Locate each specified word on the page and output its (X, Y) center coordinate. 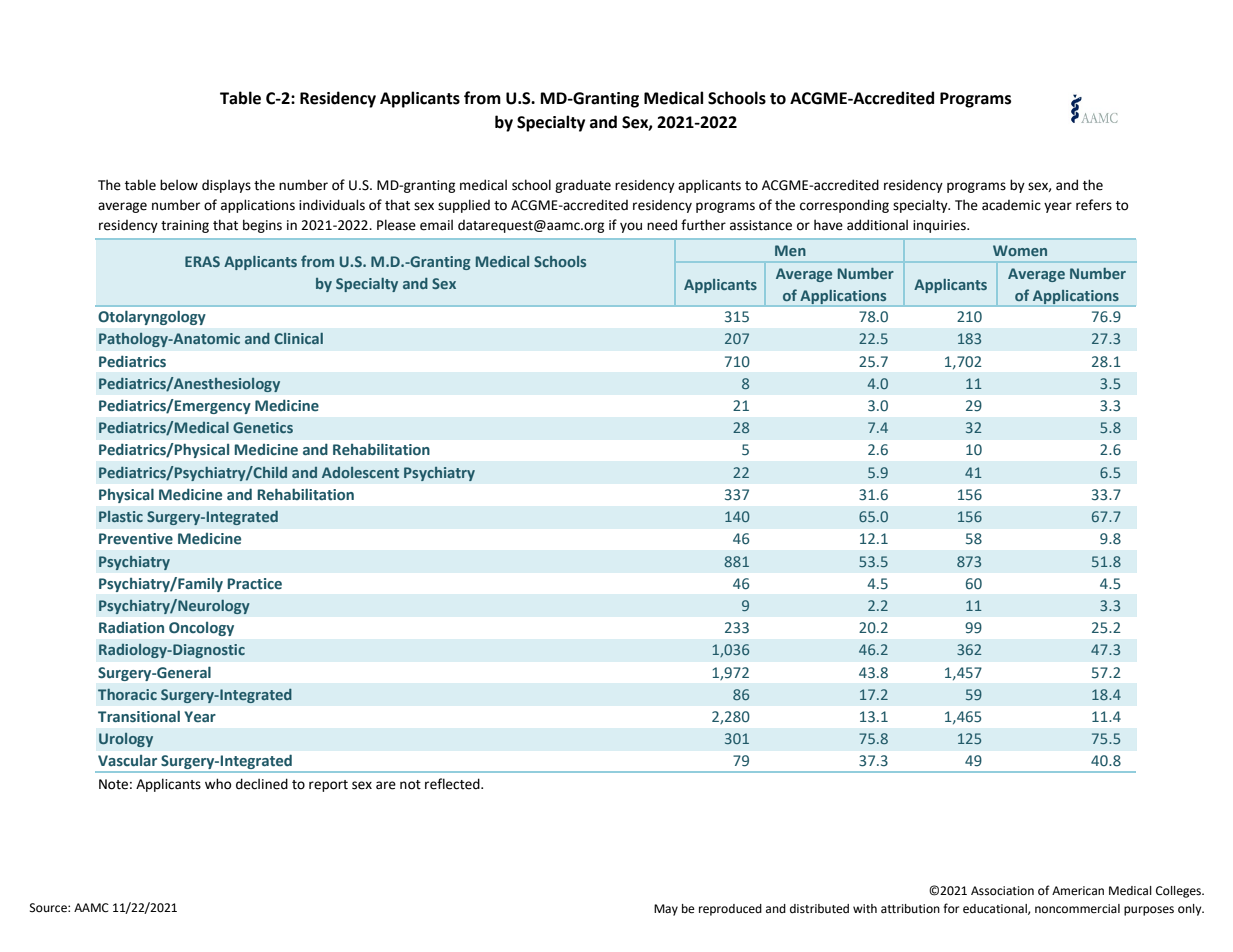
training (185, 226)
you (631, 227)
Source (49, 908)
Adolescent (360, 472)
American (1078, 891)
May (666, 910)
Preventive (136, 539)
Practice (254, 584)
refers (1094, 205)
